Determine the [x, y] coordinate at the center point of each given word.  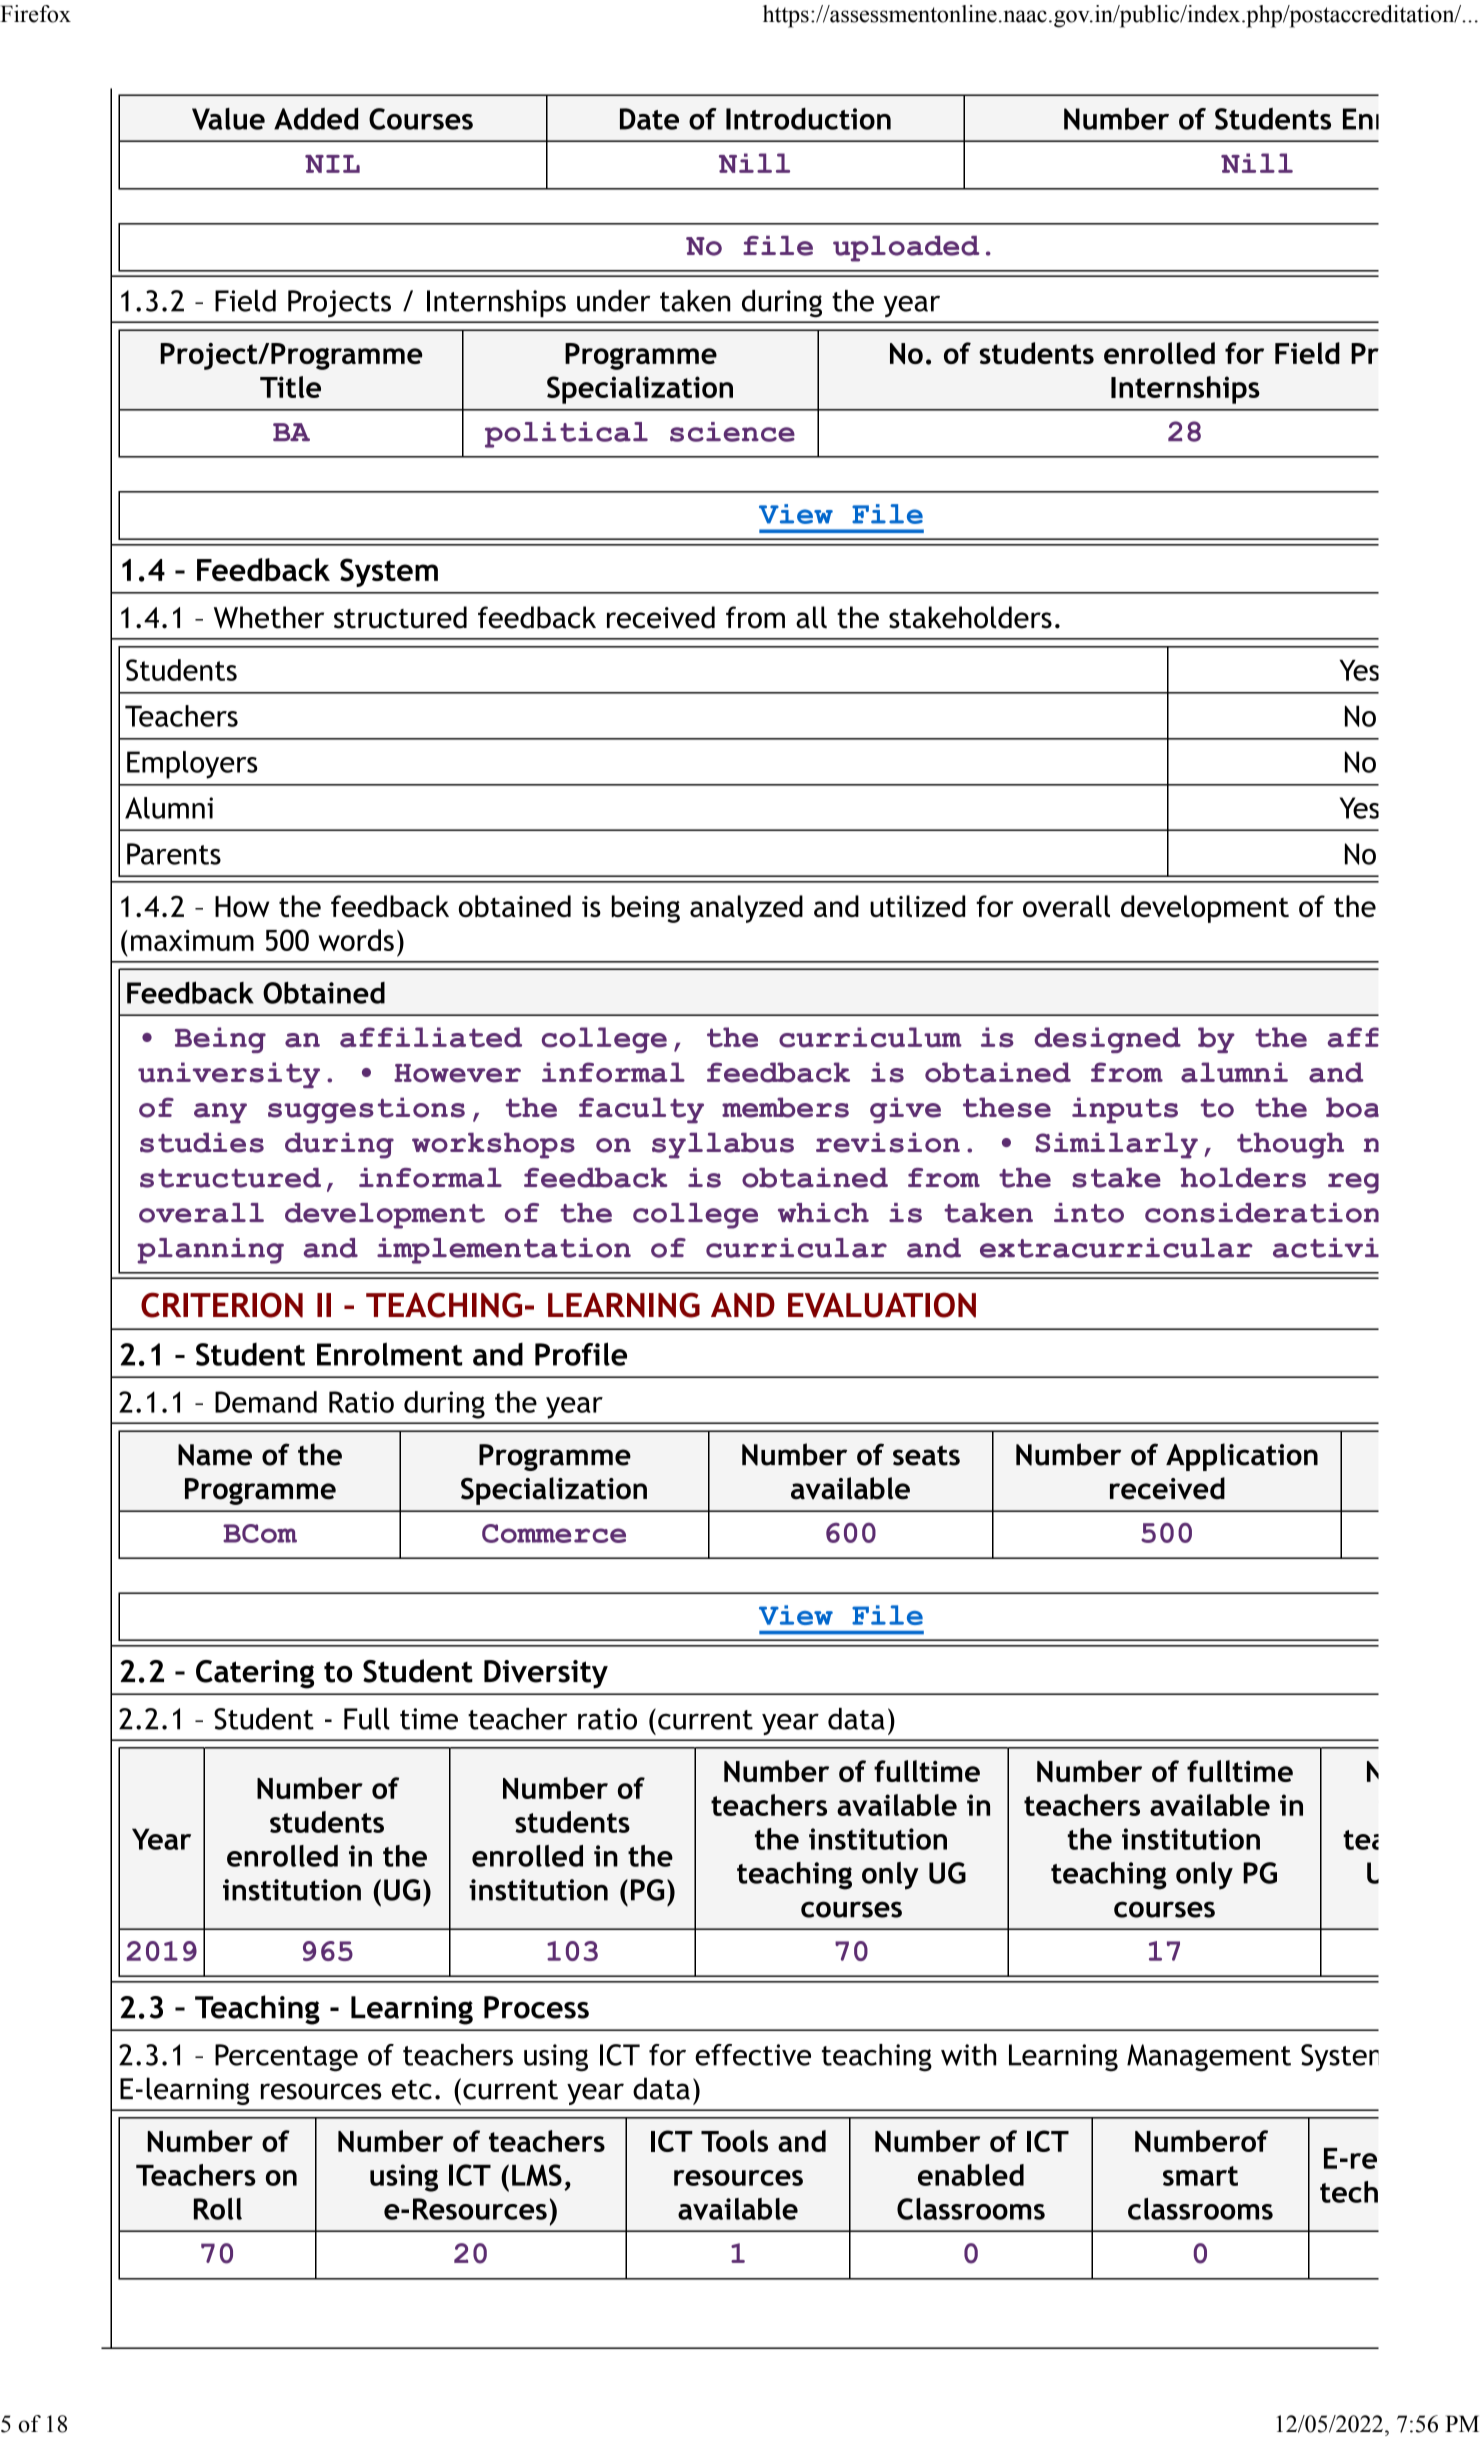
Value [228, 119]
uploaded [906, 249]
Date [649, 119]
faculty [641, 1110]
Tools [734, 2141]
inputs [1125, 1110]
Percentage [286, 2058]
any [220, 1113]
